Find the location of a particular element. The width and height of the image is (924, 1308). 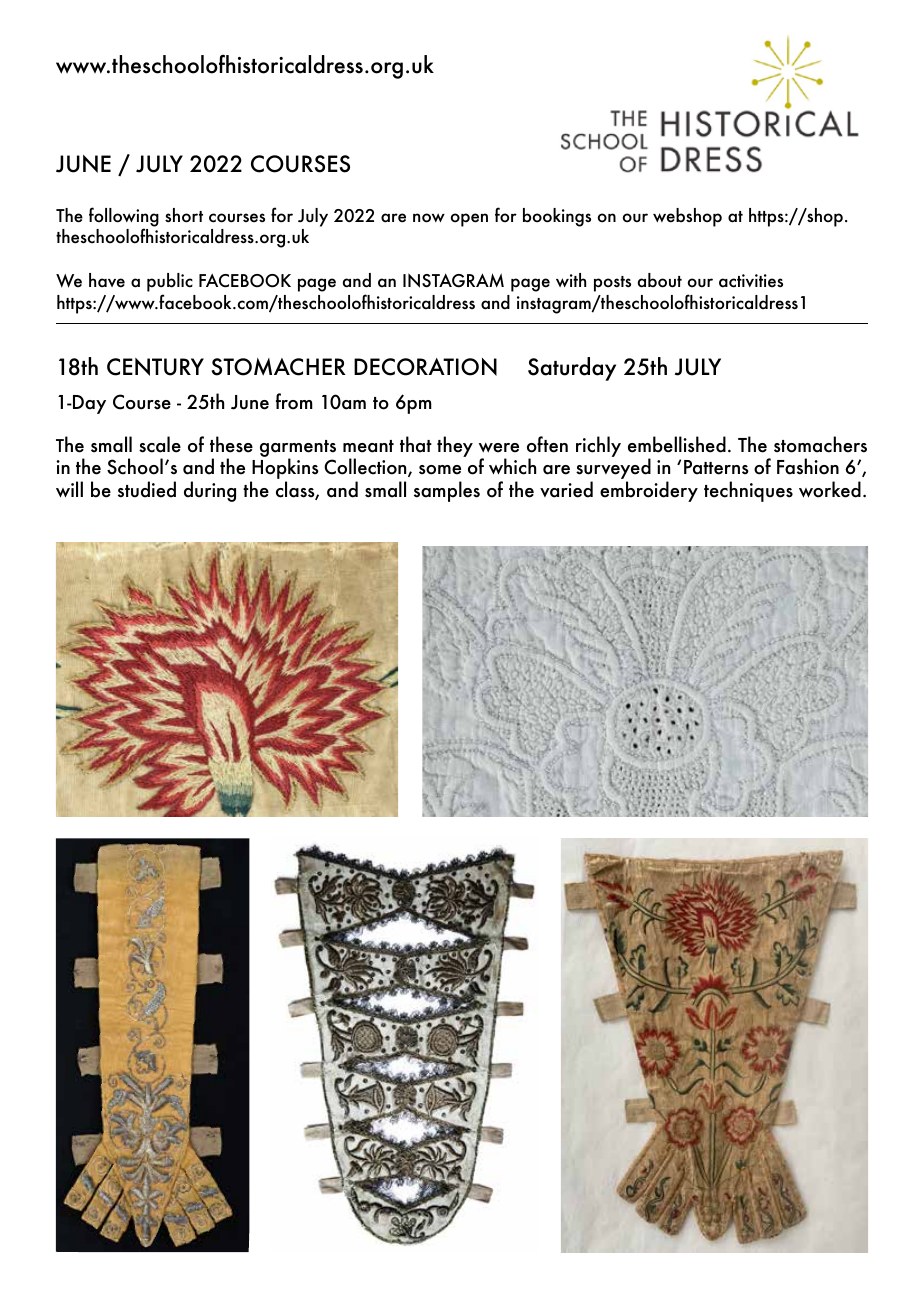

scale is located at coordinates (160, 444).
